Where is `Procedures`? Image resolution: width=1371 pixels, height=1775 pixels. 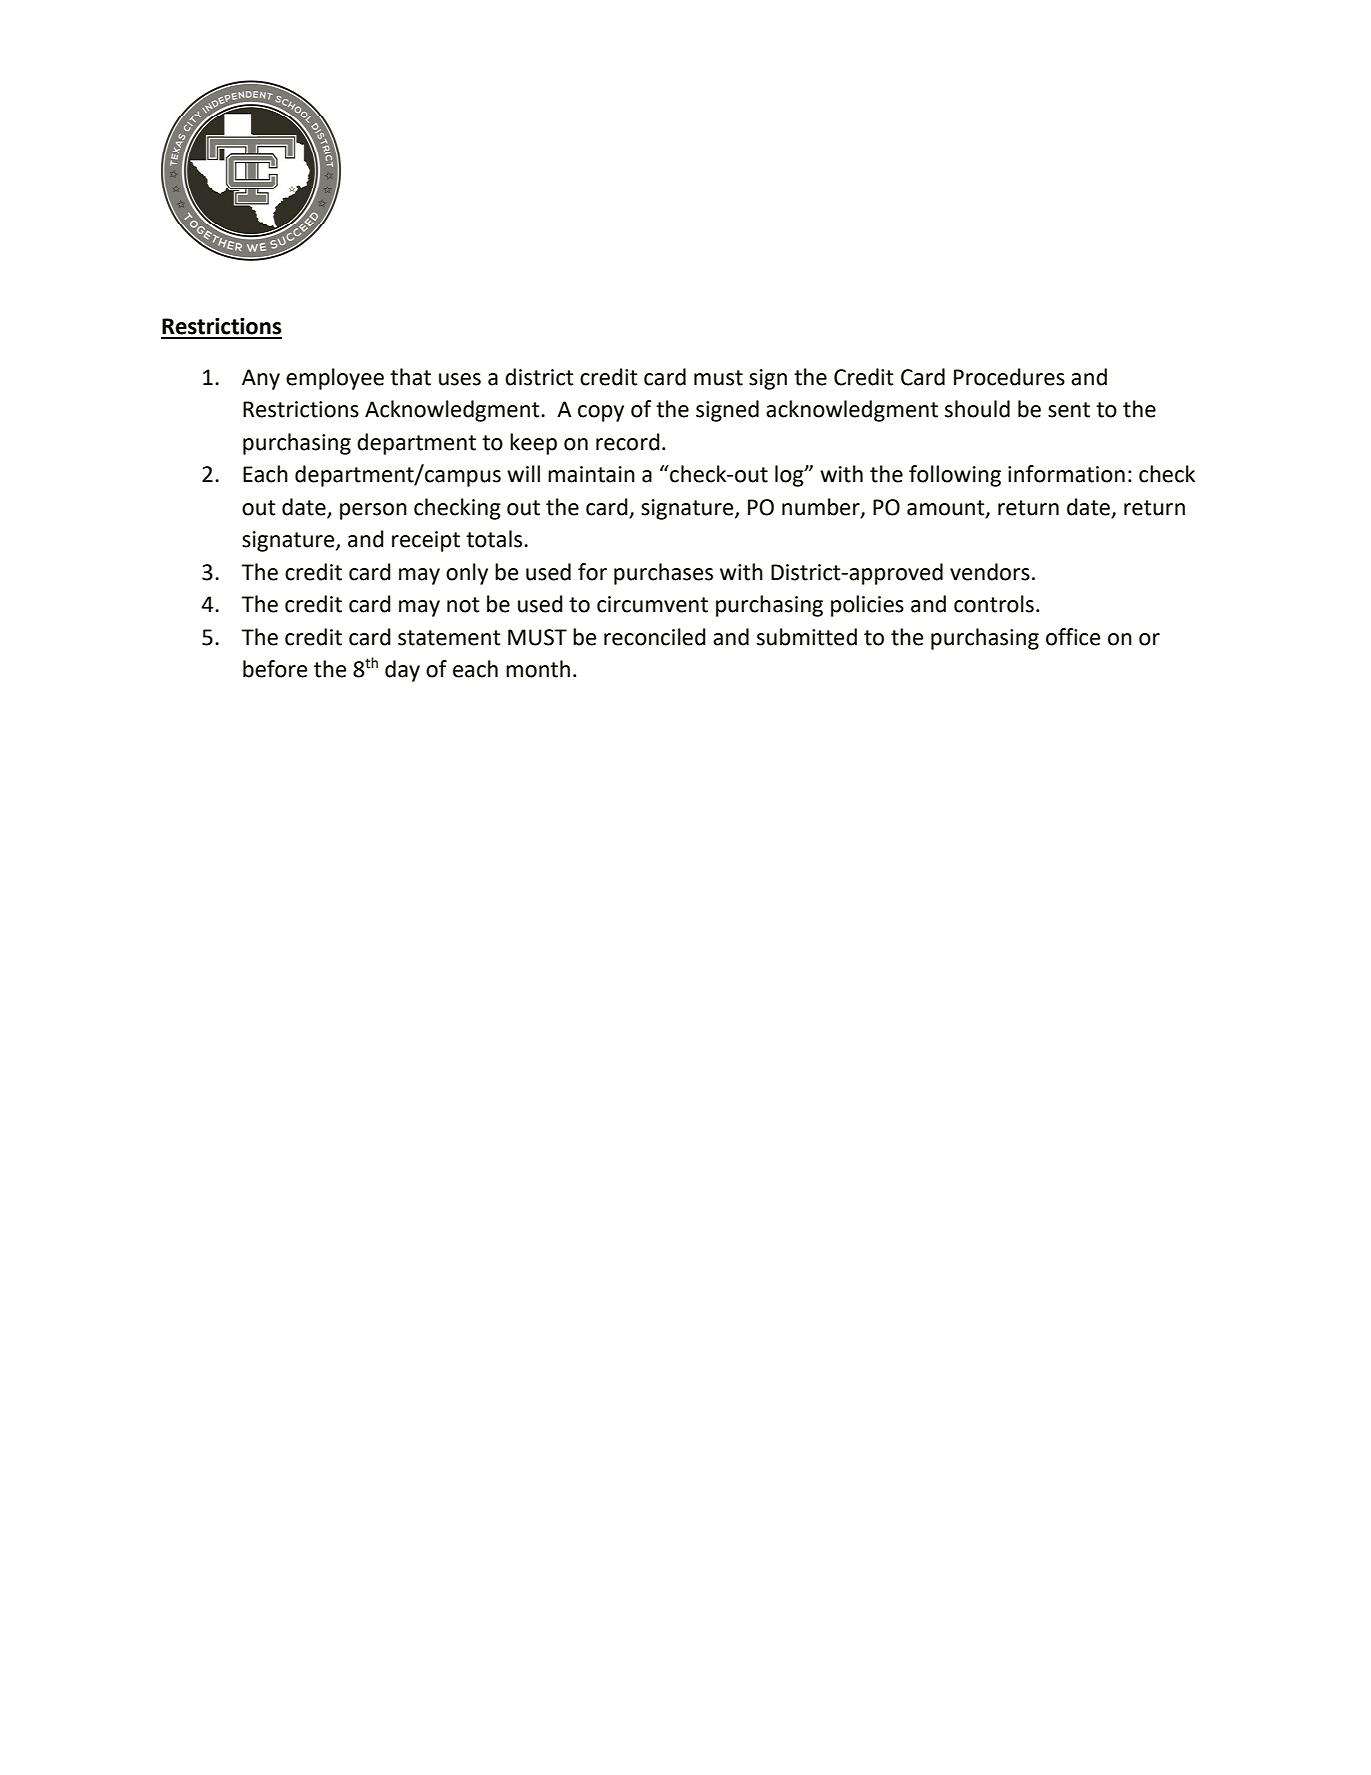 Procedures is located at coordinates (1009, 377).
